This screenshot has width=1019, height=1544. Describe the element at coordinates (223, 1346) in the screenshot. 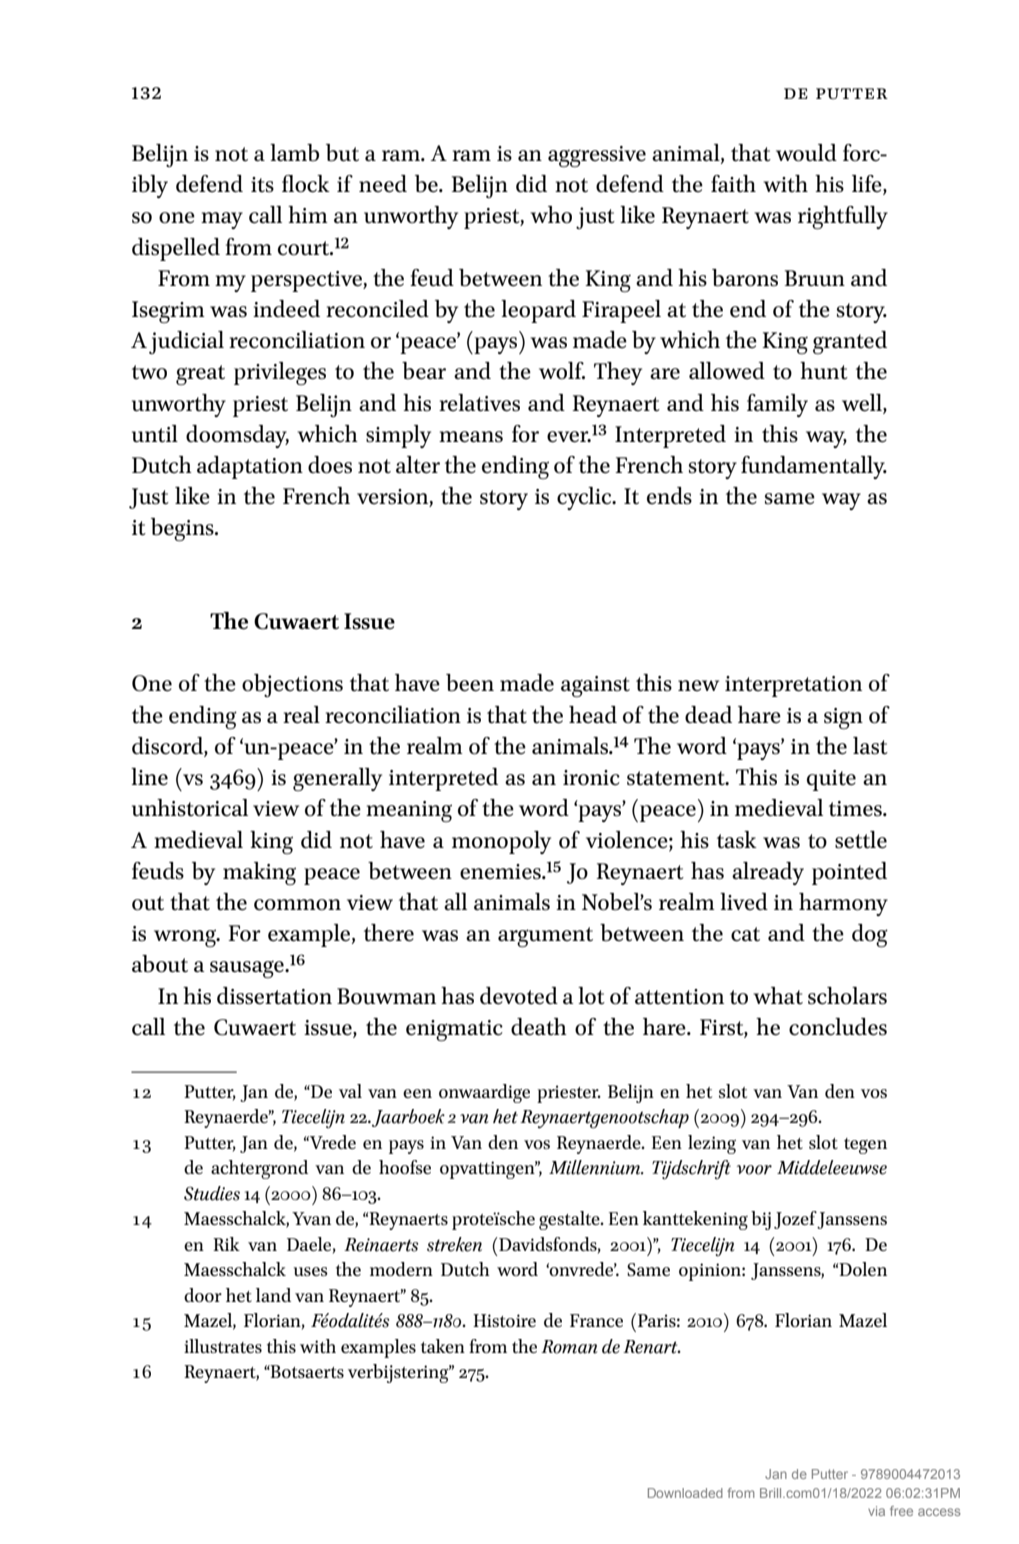

I see `illustrates` at that location.
